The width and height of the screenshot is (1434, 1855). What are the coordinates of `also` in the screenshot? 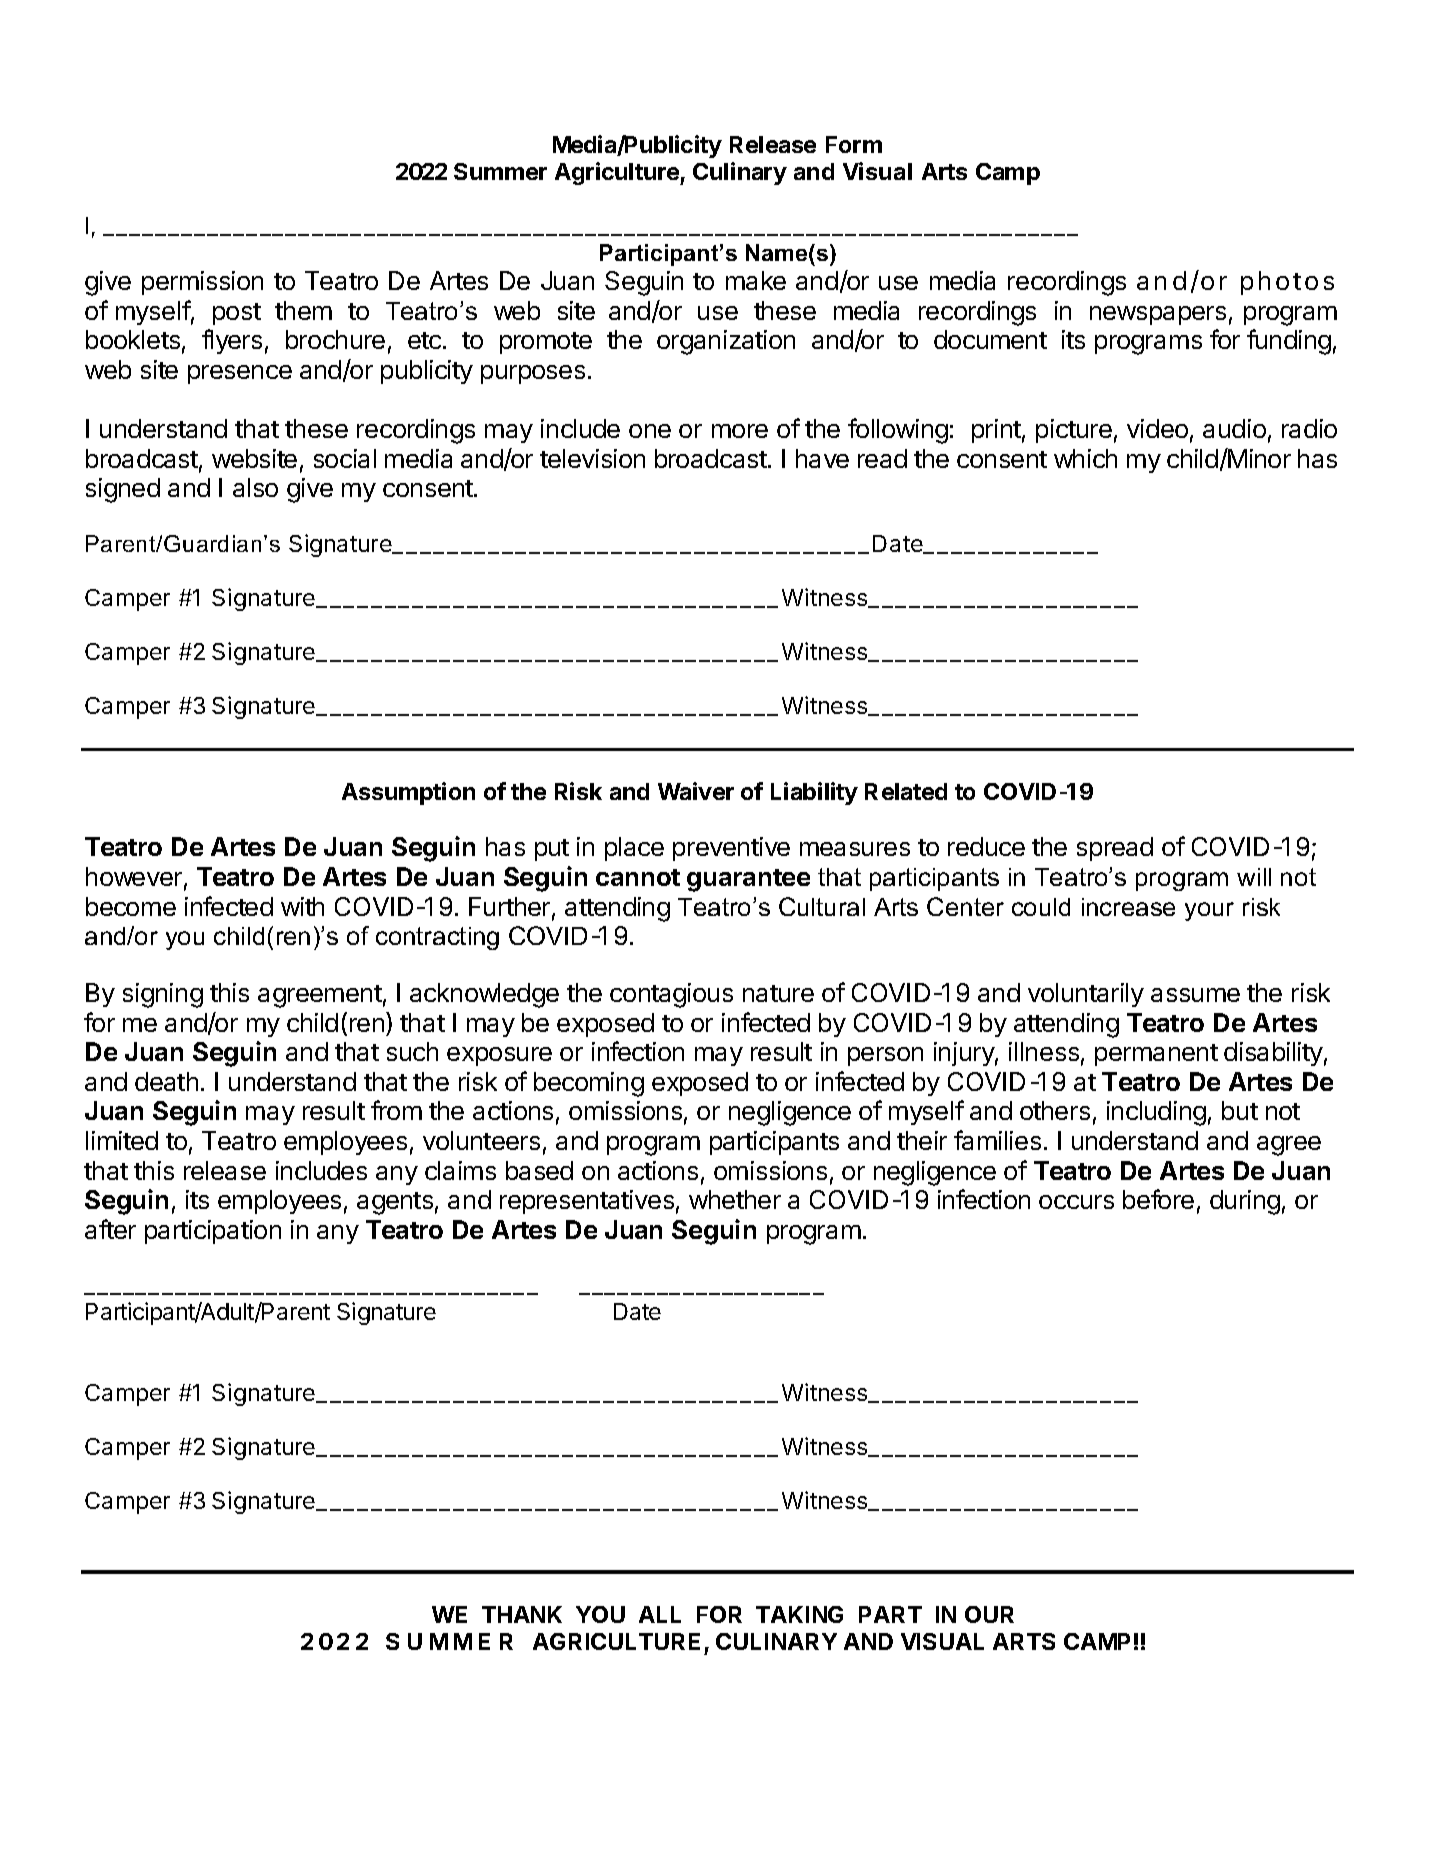 It's located at (255, 487).
